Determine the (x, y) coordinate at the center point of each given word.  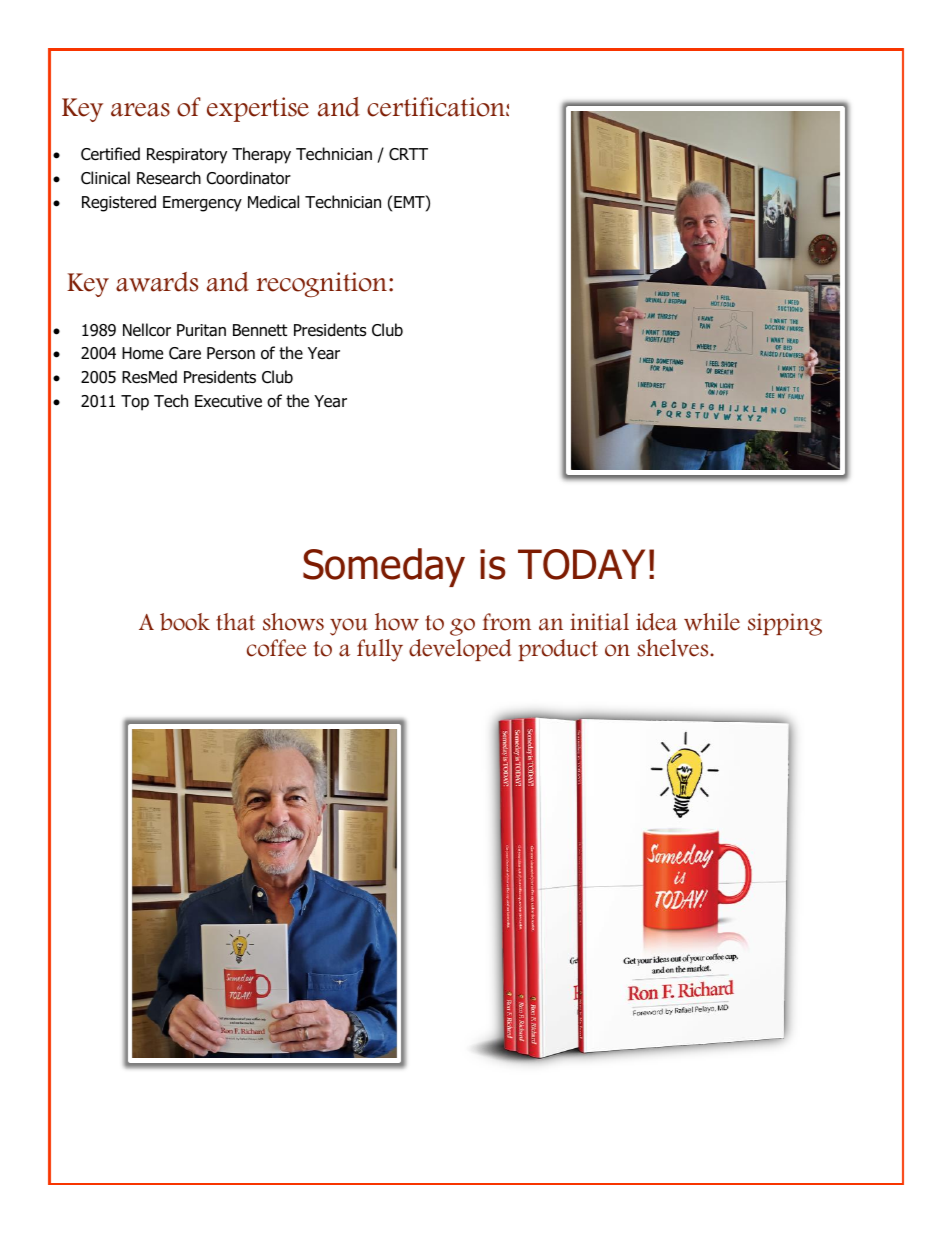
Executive (228, 401)
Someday (384, 567)
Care (185, 353)
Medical (273, 202)
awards (157, 282)
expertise (258, 109)
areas (140, 110)
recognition (322, 284)
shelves (674, 648)
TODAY (581, 564)
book (185, 622)
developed (460, 650)
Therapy (261, 155)
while (712, 622)
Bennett (260, 330)
